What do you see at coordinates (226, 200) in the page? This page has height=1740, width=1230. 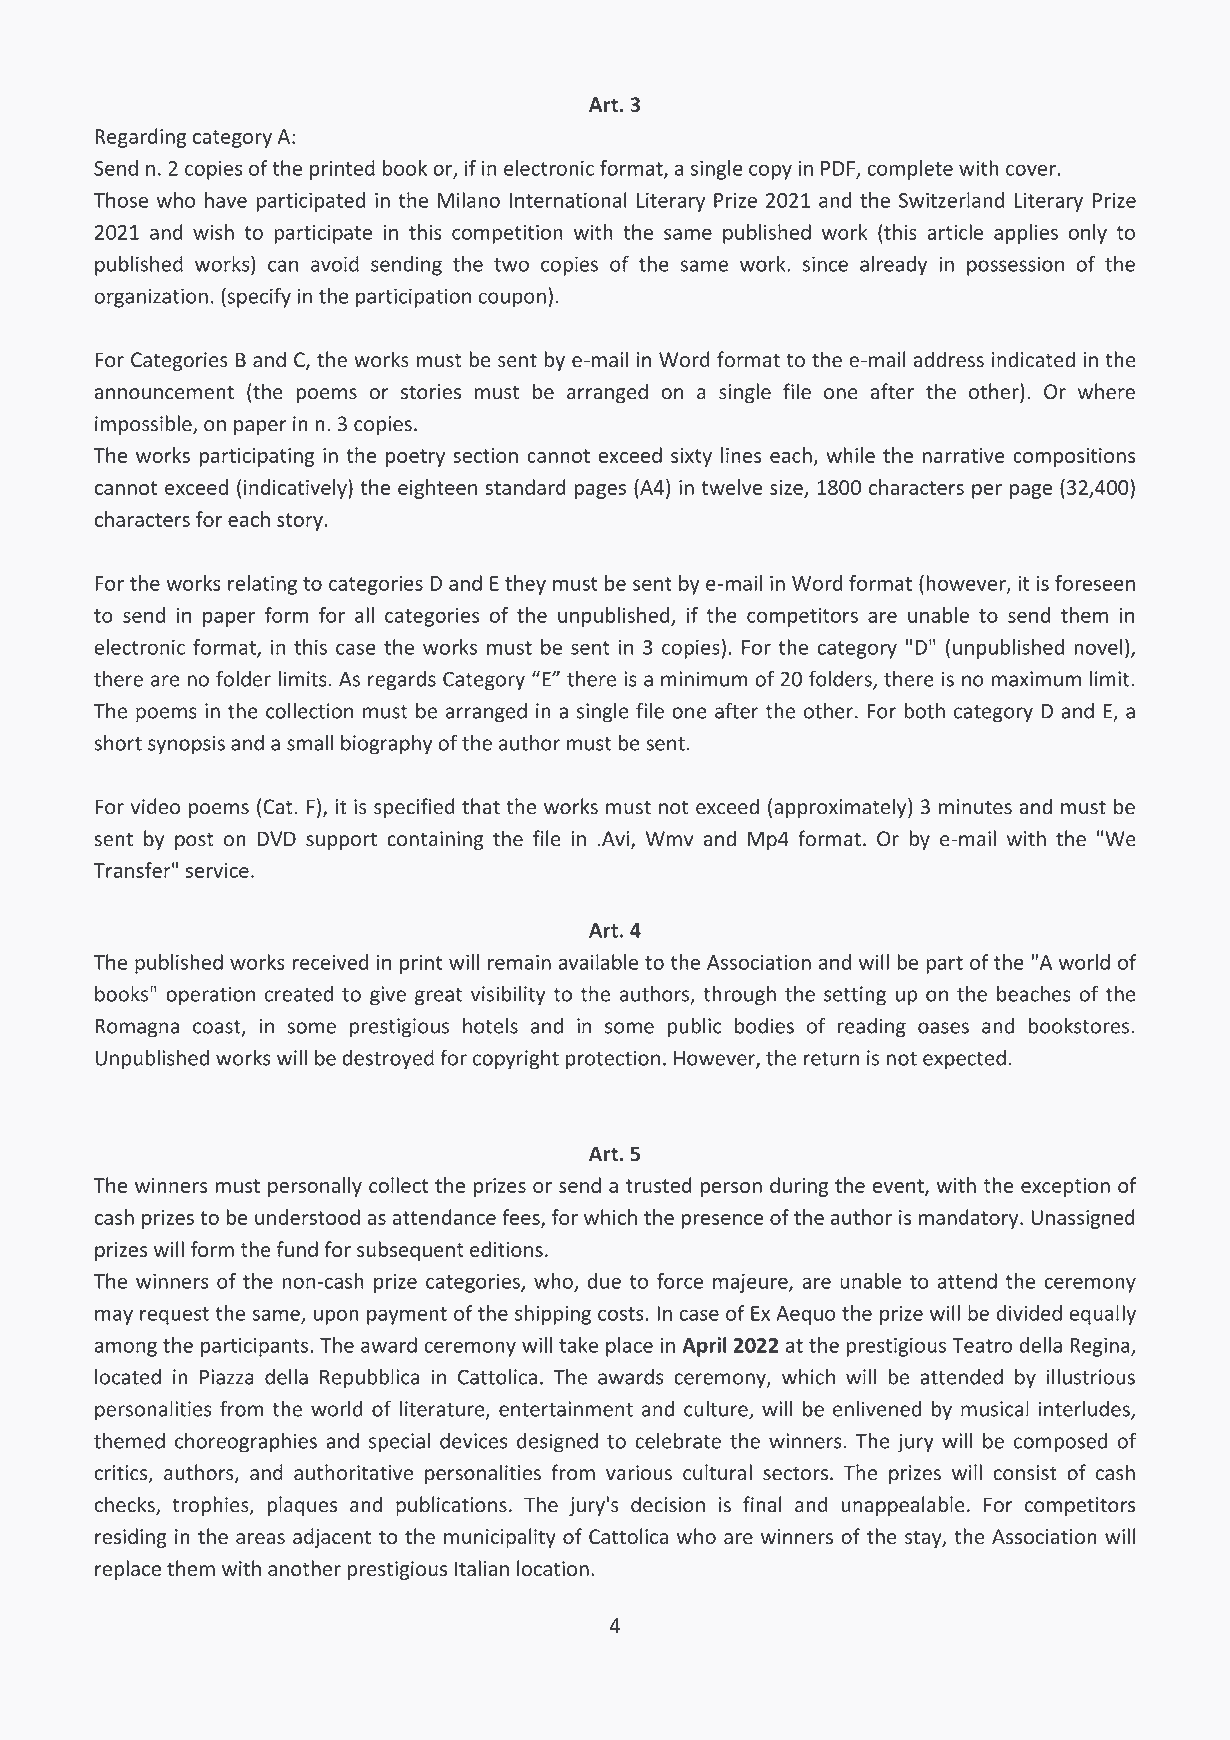 I see `have` at bounding box center [226, 200].
